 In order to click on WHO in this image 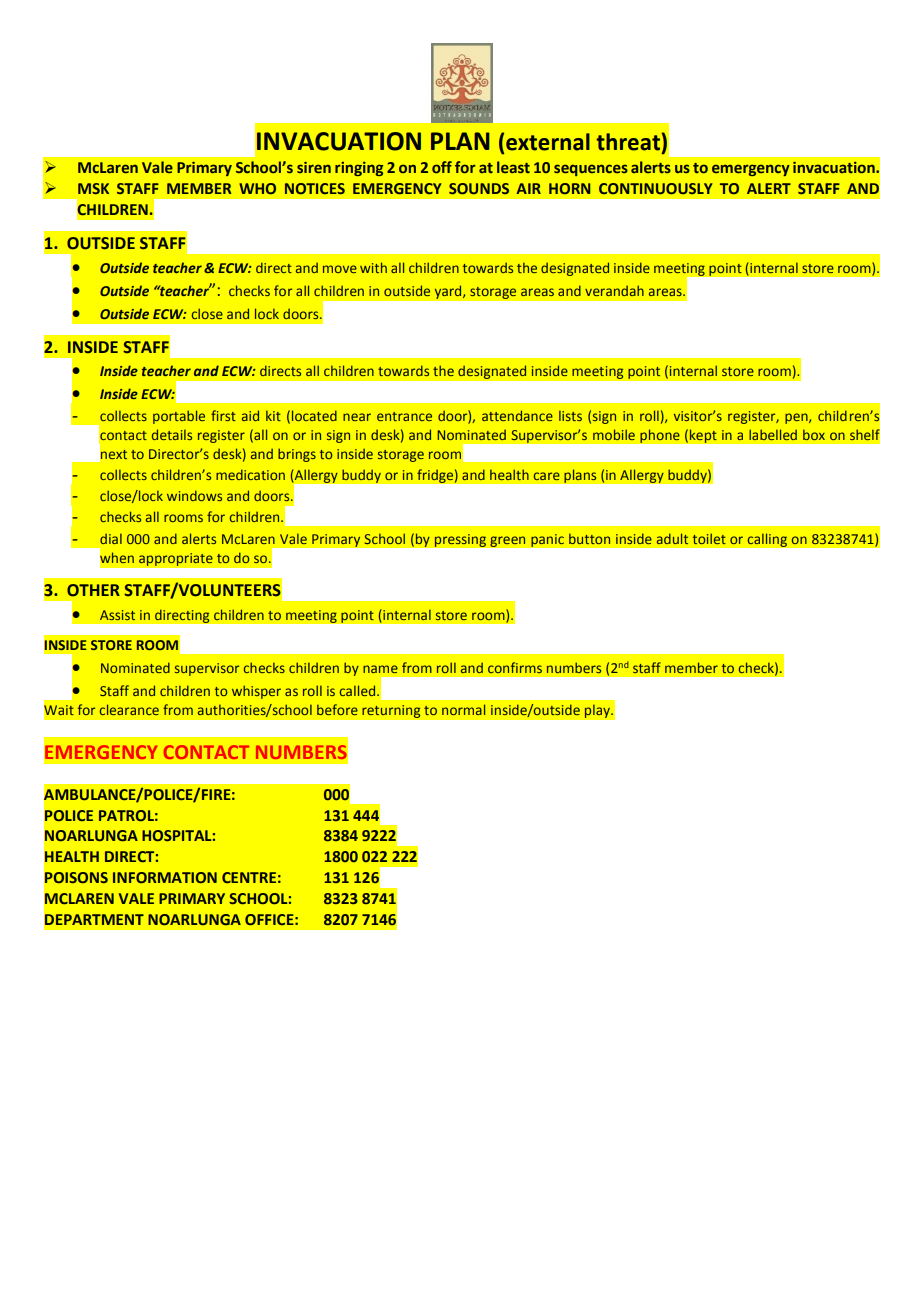, I will do `click(257, 188)`.
